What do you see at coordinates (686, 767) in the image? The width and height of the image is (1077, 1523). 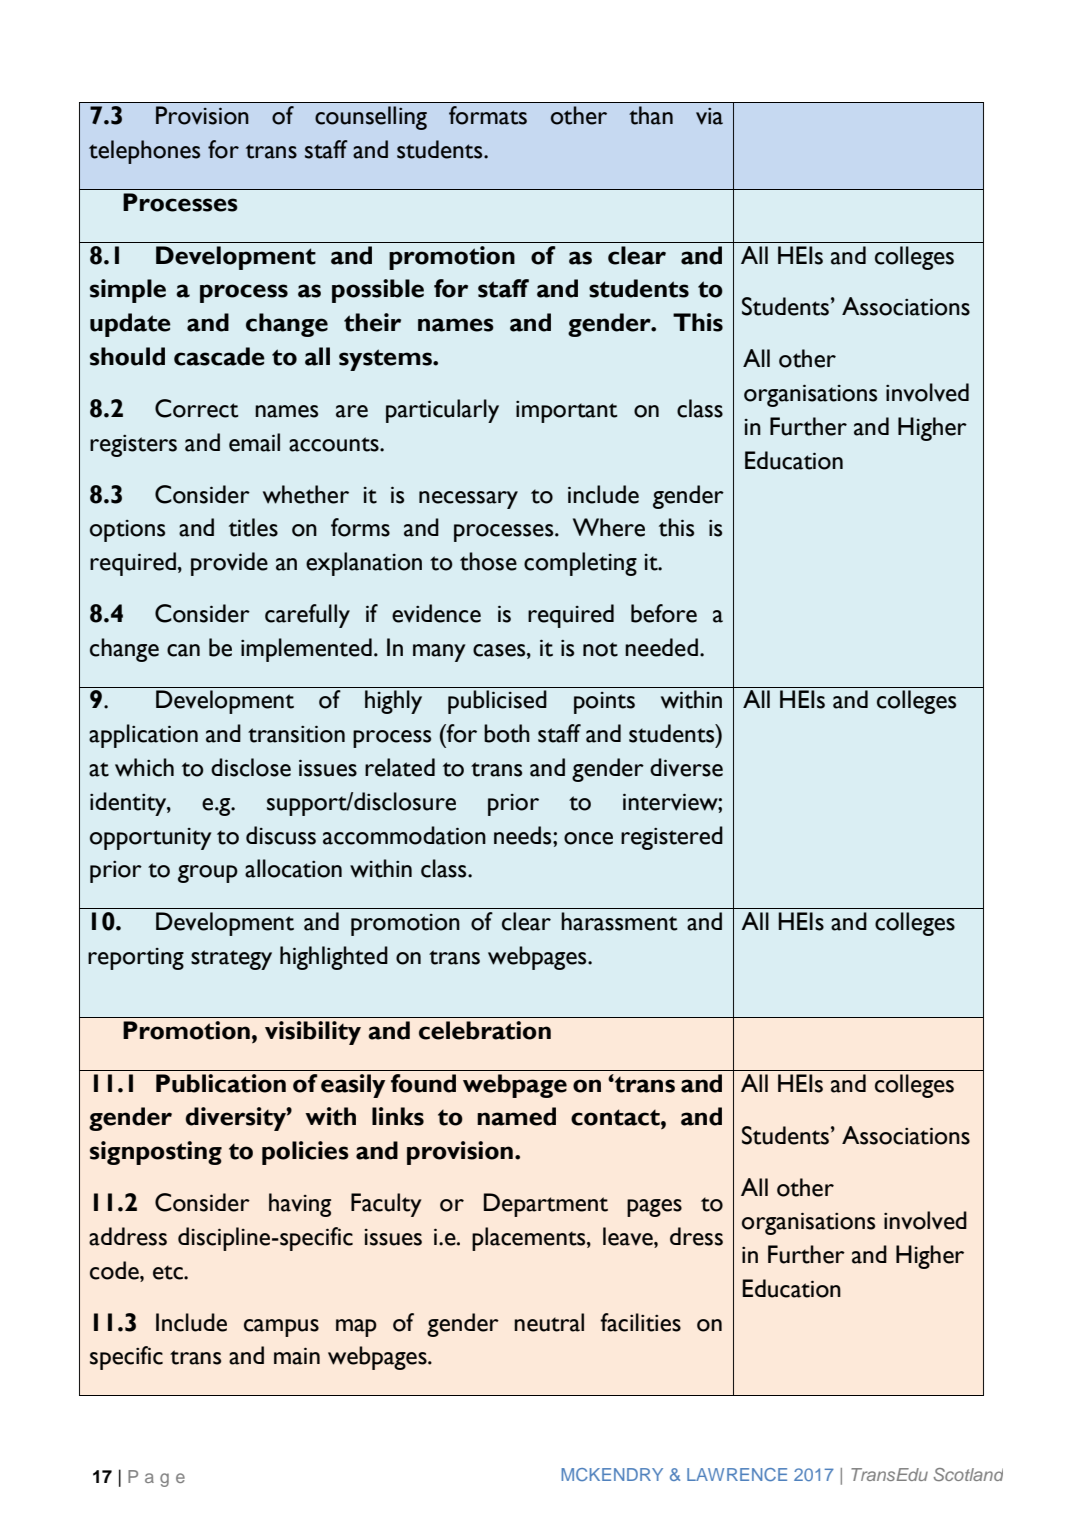 I see `diverse` at bounding box center [686, 767].
